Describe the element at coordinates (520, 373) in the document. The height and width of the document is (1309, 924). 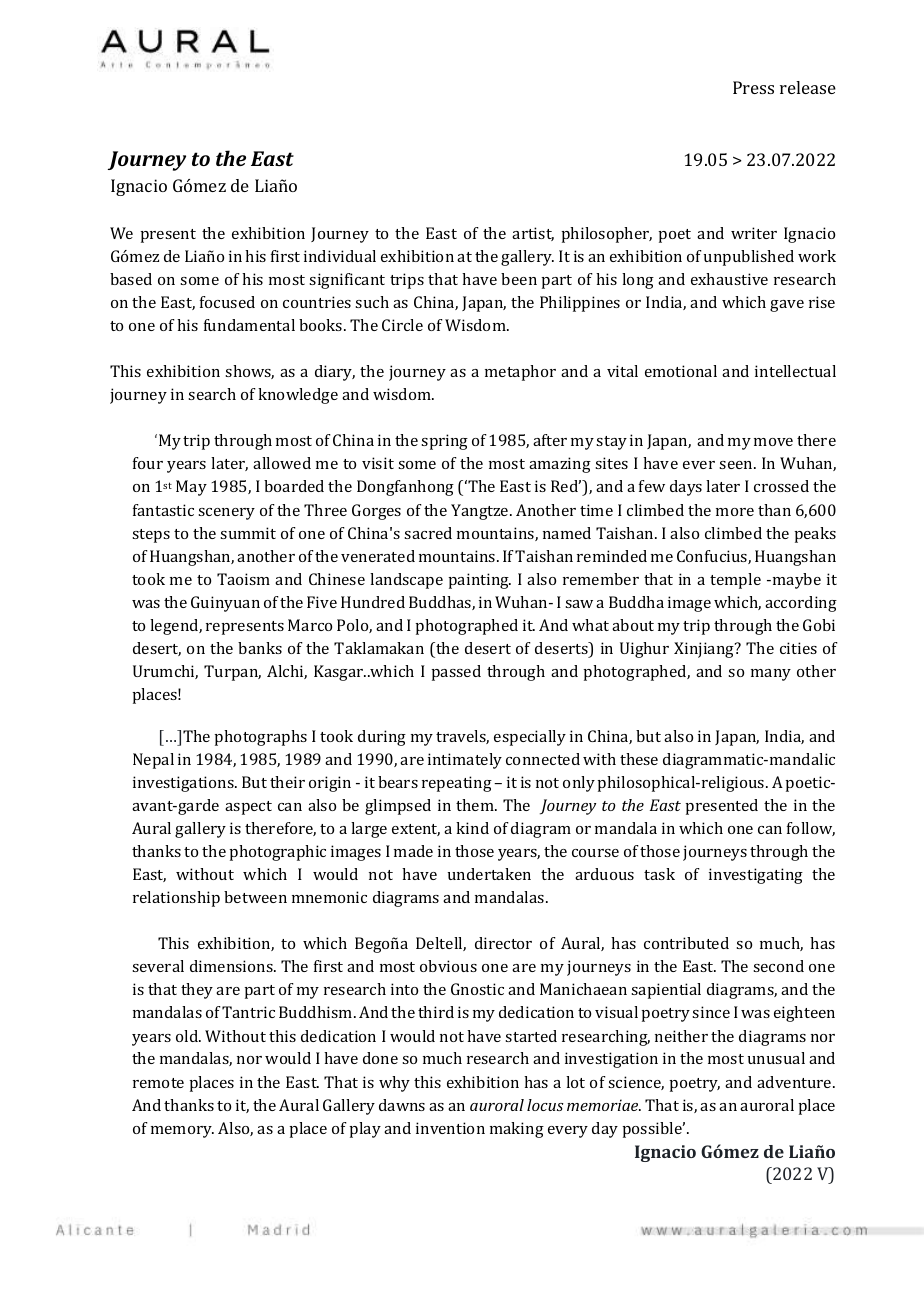
I see `metaphor` at that location.
